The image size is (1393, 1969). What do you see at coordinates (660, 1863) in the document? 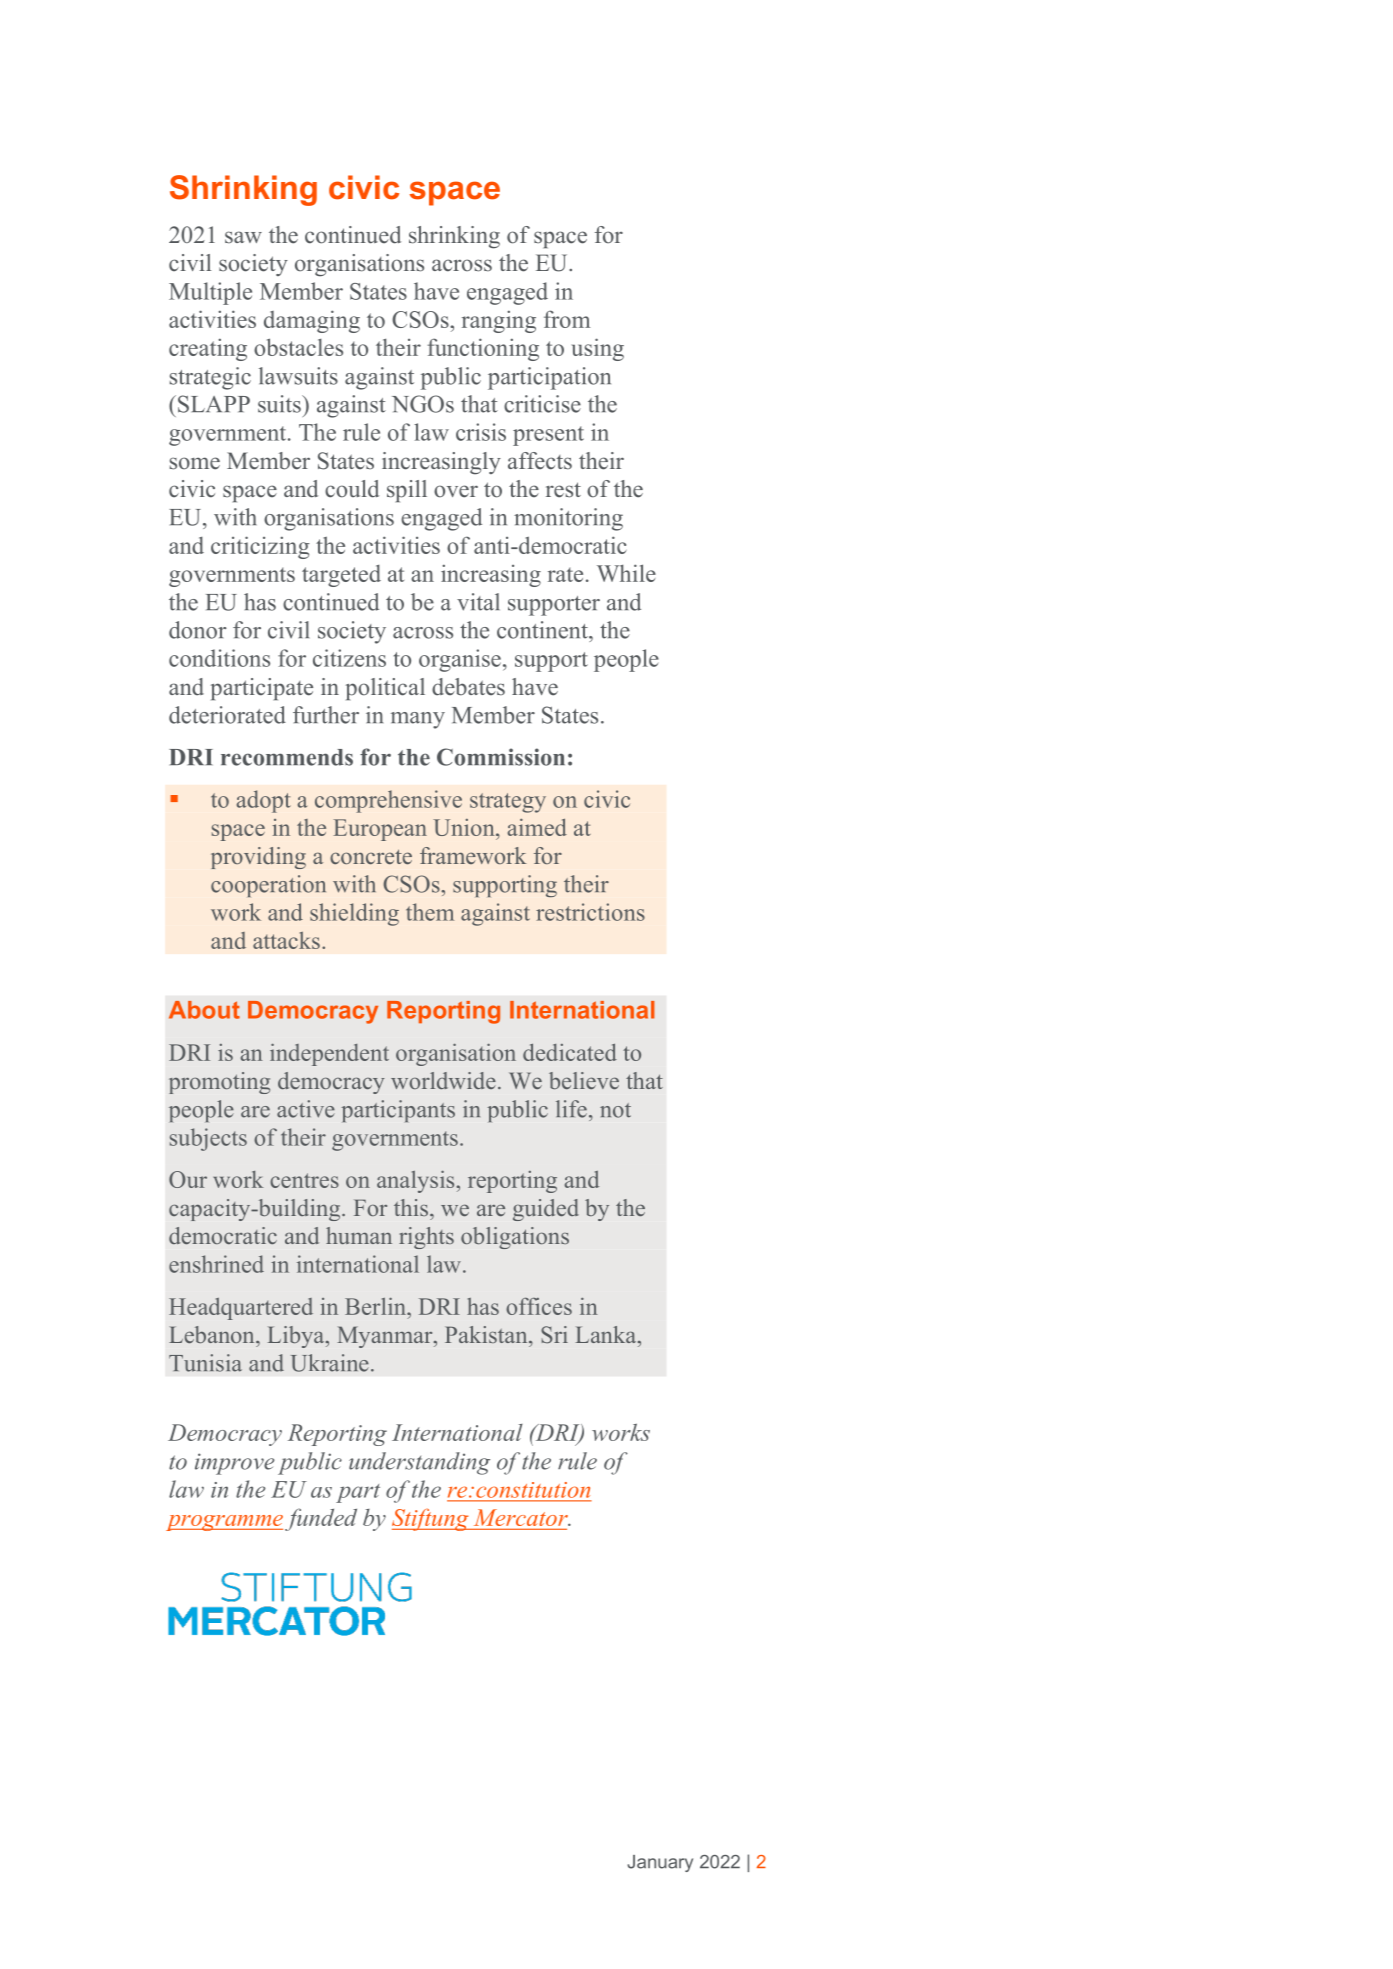
I see `January` at bounding box center [660, 1863].
